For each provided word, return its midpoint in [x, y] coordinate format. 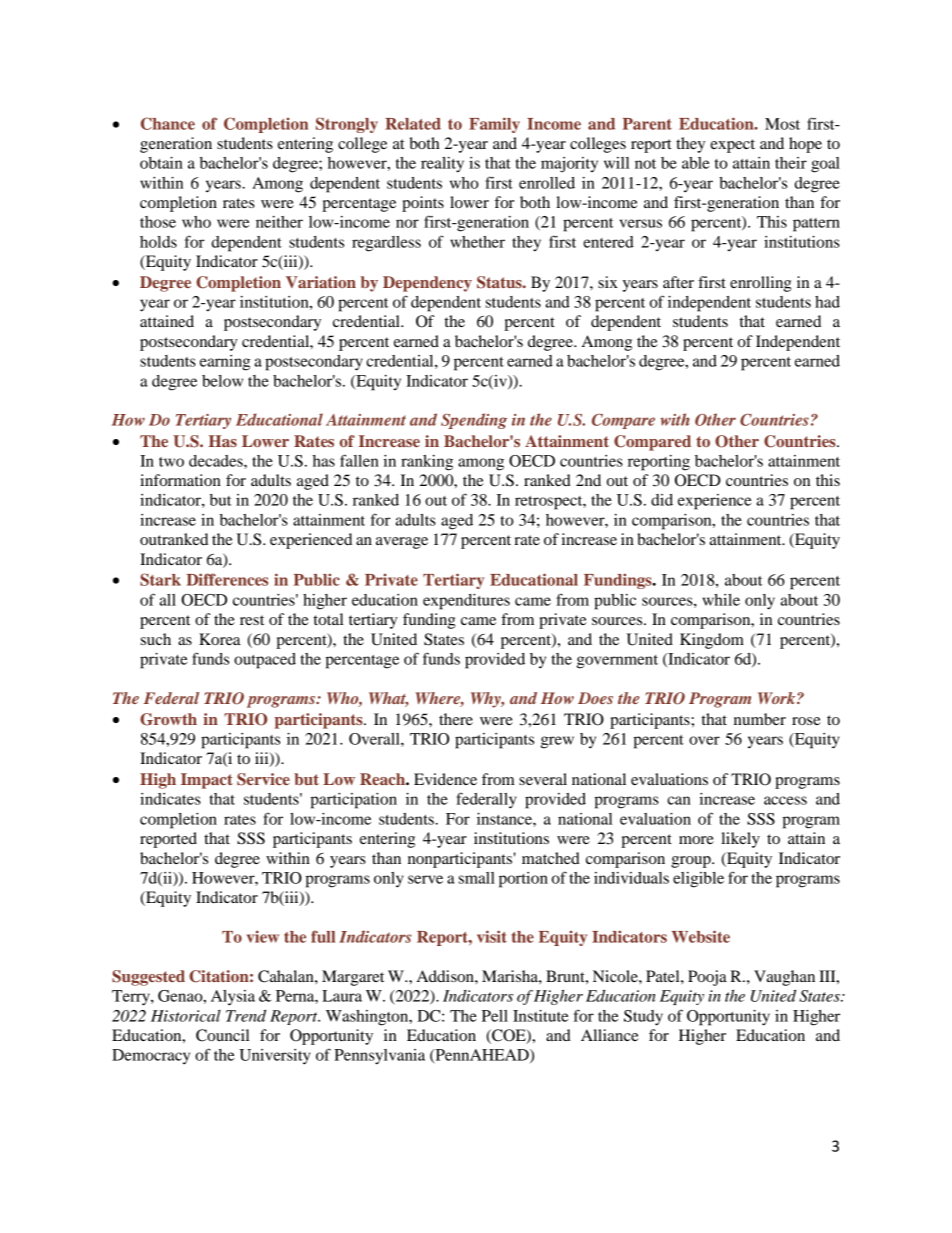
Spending [474, 421]
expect [732, 146]
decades [217, 461]
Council [222, 1035]
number [760, 719]
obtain [161, 163]
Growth [168, 719]
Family [494, 125]
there [456, 719]
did [662, 500]
